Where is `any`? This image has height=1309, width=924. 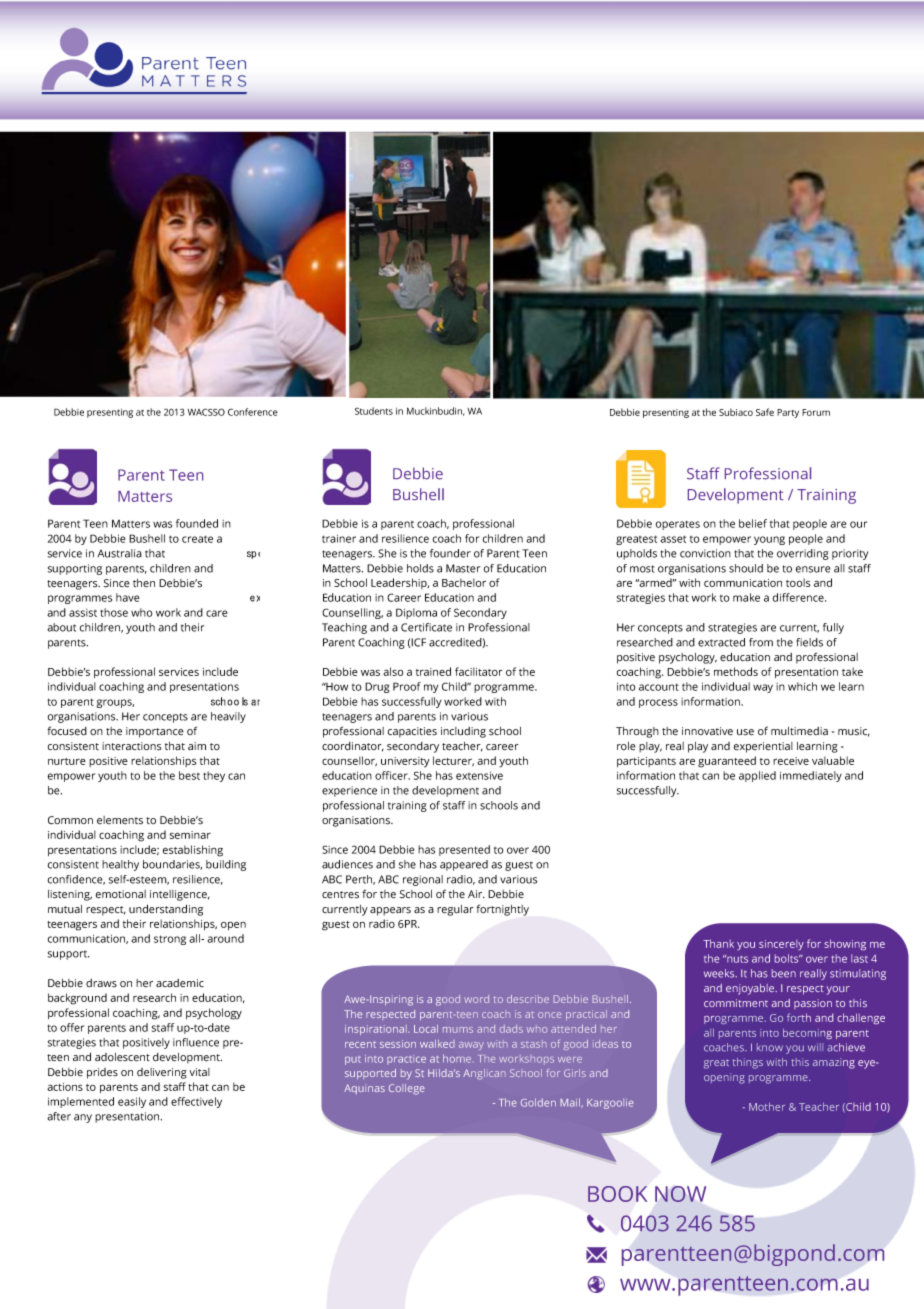 any is located at coordinates (83, 1118).
